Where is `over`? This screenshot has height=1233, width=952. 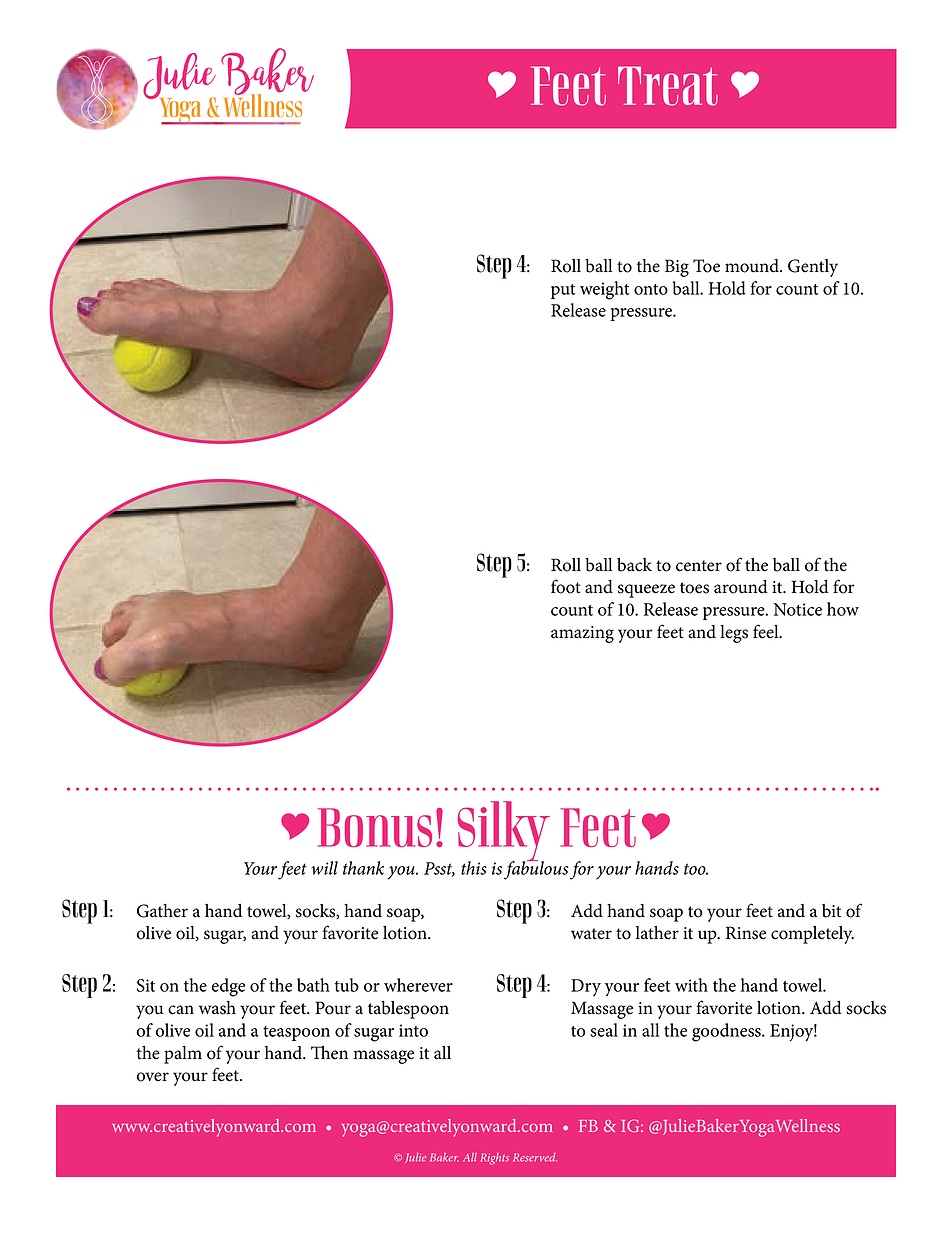
over is located at coordinates (153, 1077).
